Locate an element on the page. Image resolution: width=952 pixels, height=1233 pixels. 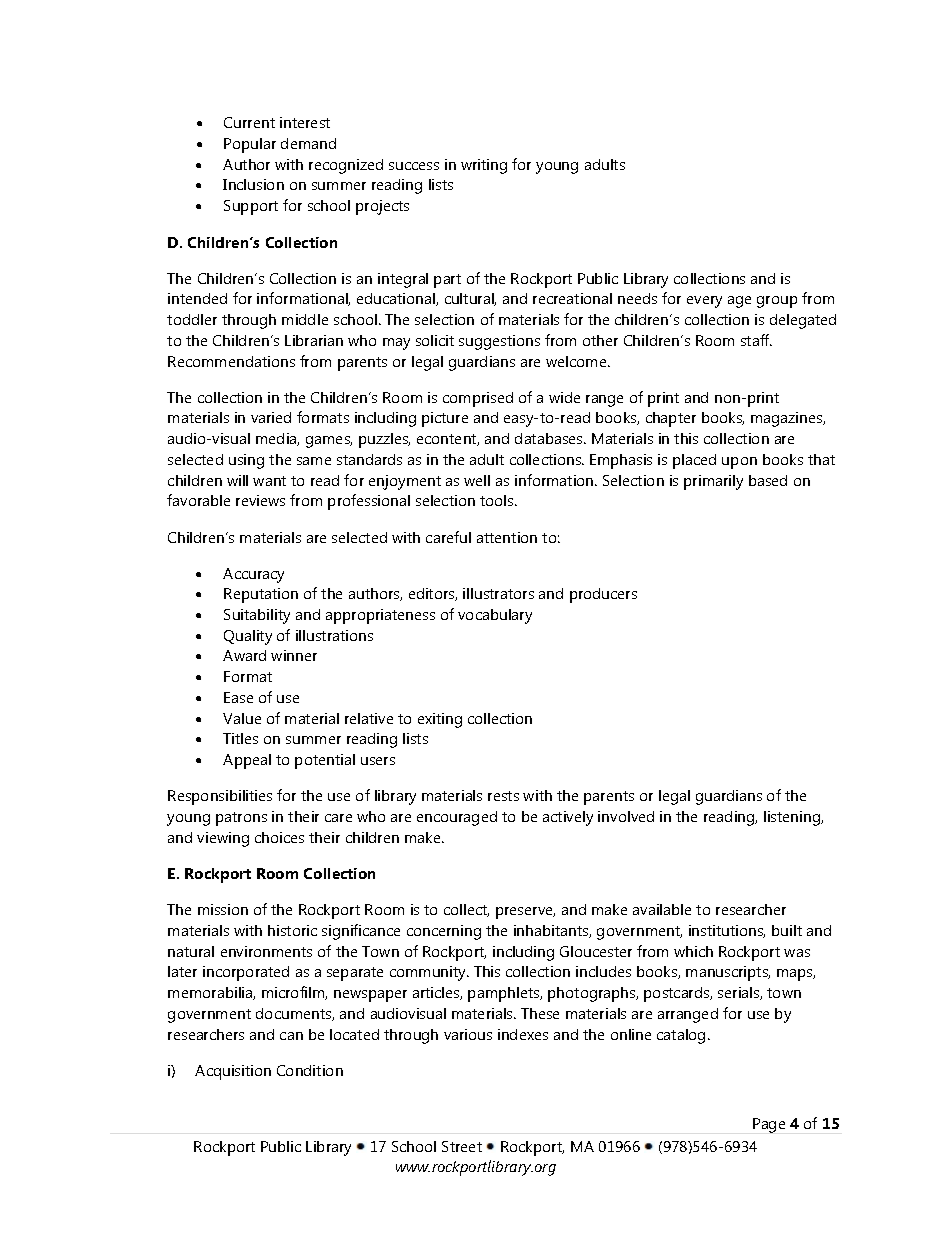
writing is located at coordinates (484, 166).
